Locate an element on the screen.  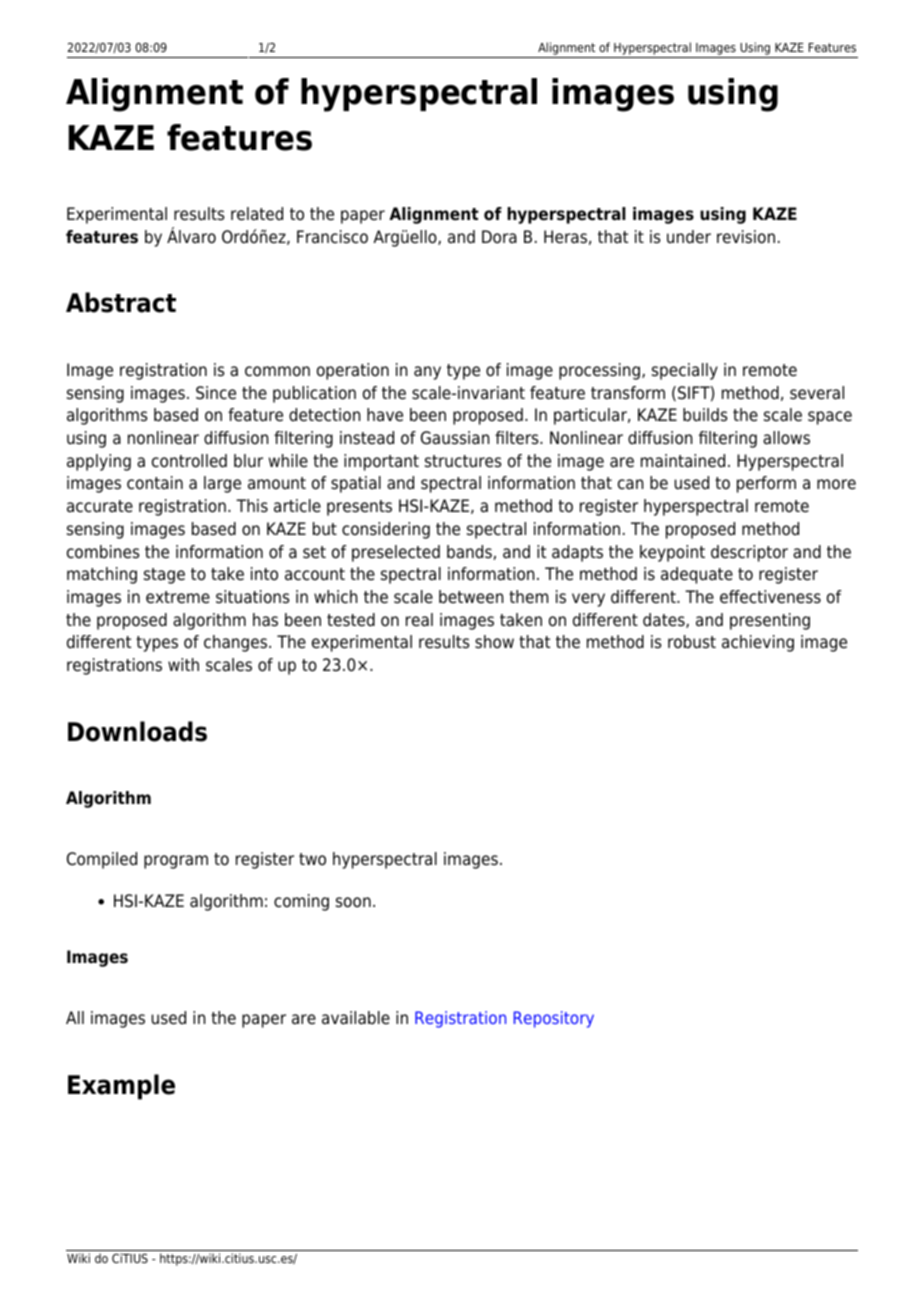
Dora is located at coordinates (499, 237).
